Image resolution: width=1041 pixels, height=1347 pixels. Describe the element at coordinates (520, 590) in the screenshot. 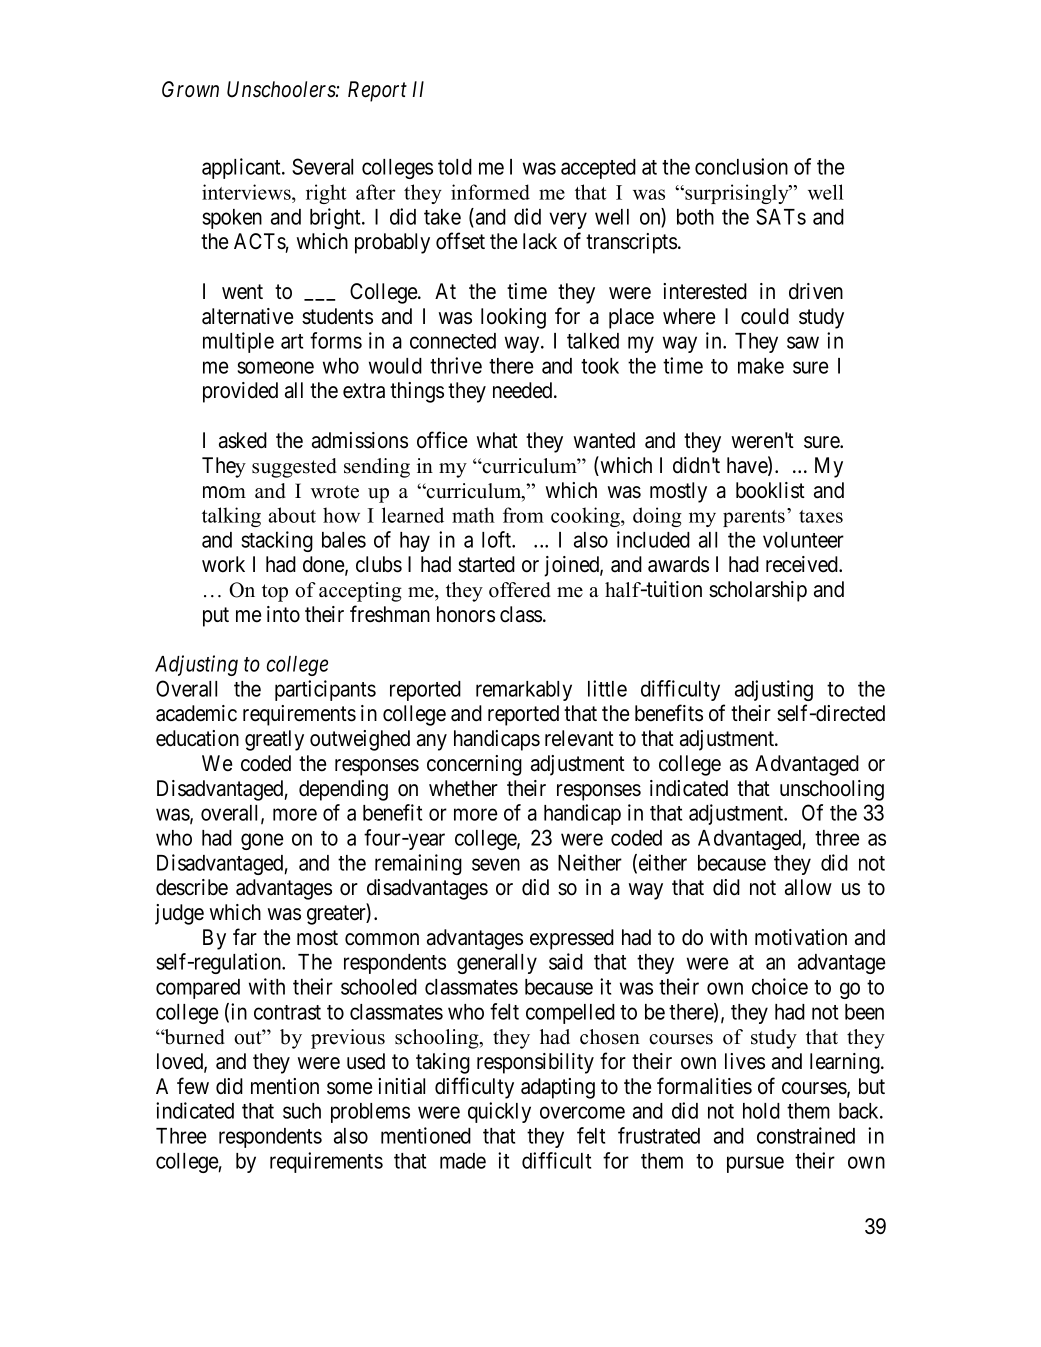

I see `offered` at that location.
